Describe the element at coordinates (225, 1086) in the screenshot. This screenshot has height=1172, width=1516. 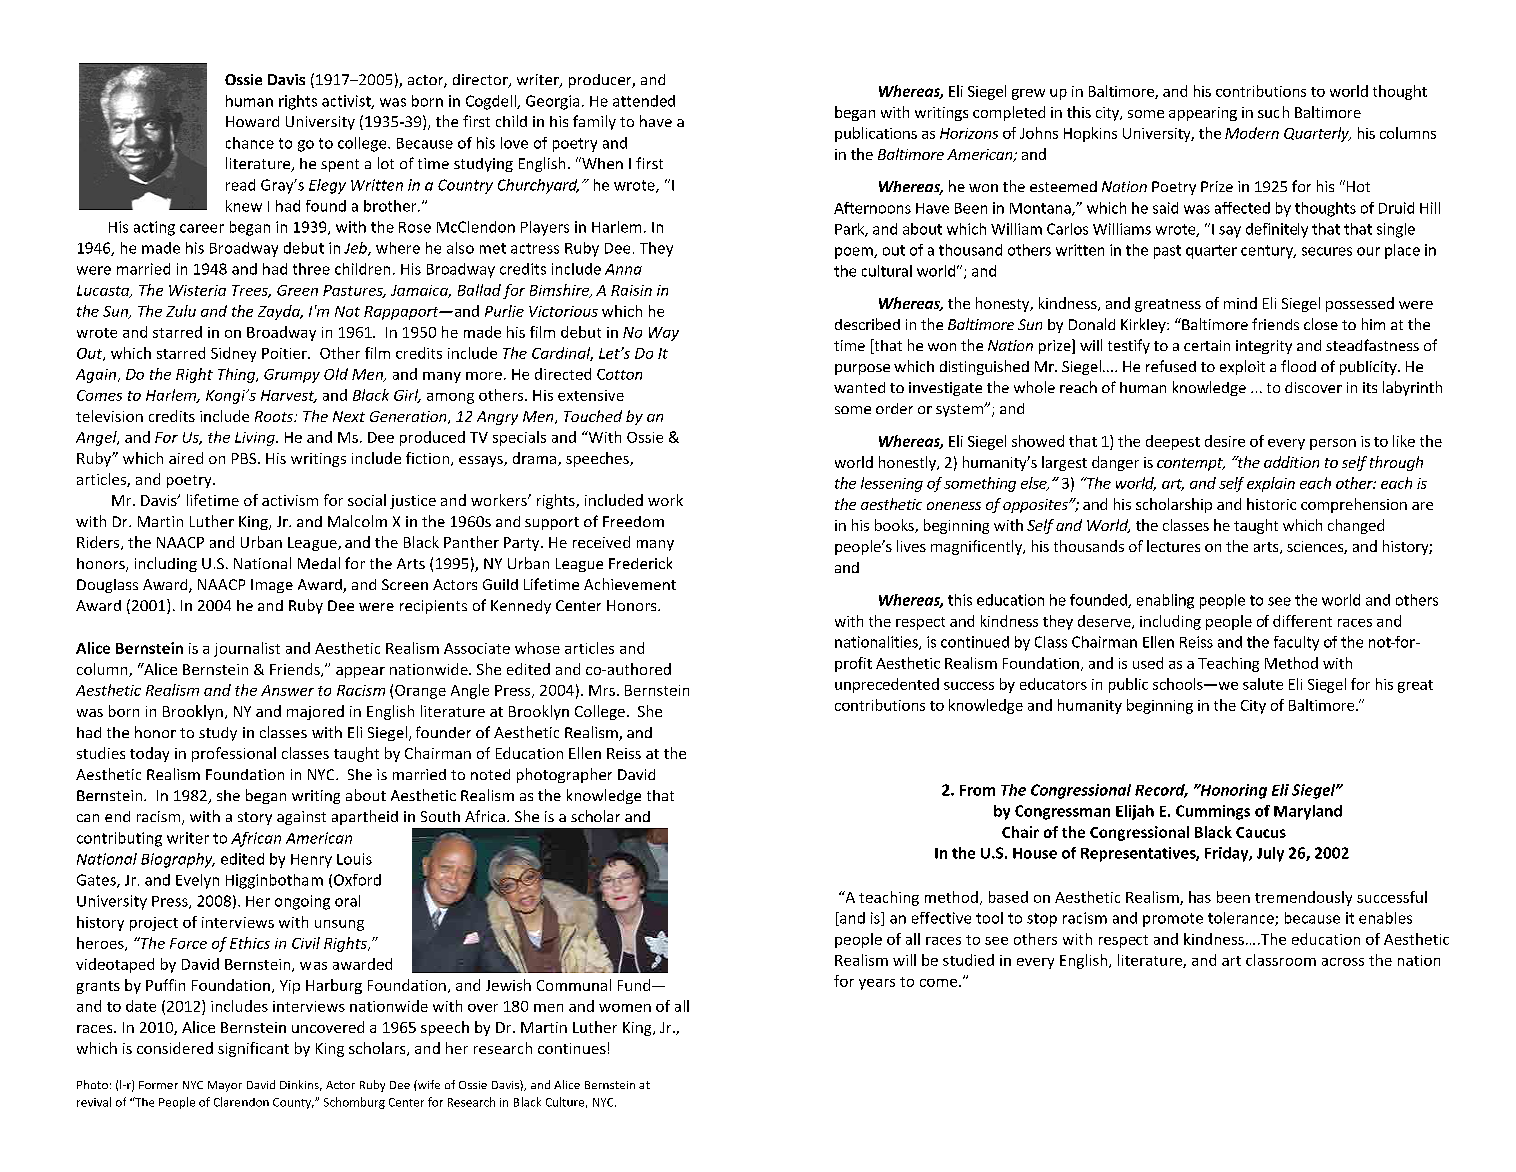
I see `Mayor` at that location.
